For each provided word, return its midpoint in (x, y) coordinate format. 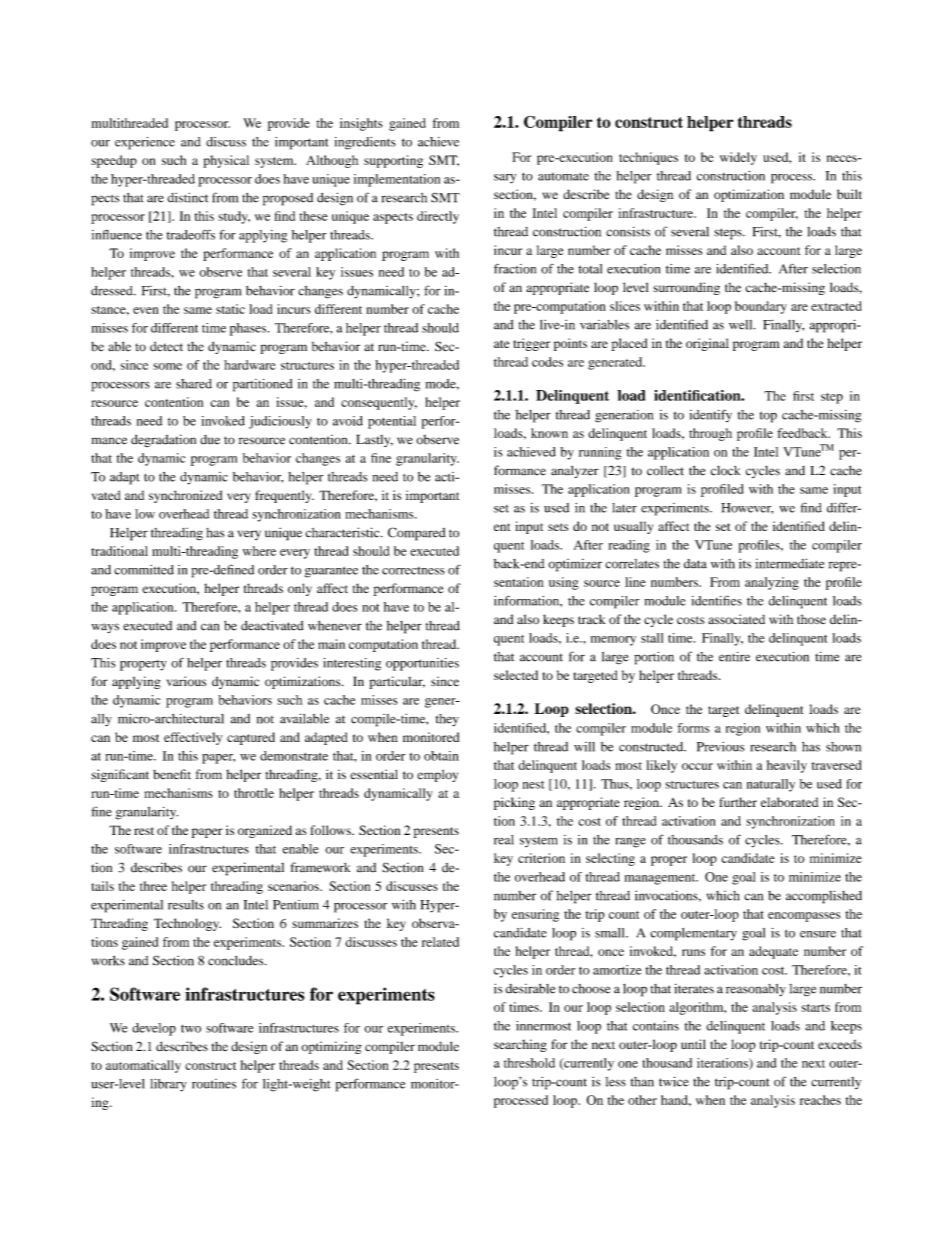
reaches (820, 1100)
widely (738, 158)
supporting (393, 161)
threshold (529, 1063)
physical (226, 161)
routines (214, 1084)
